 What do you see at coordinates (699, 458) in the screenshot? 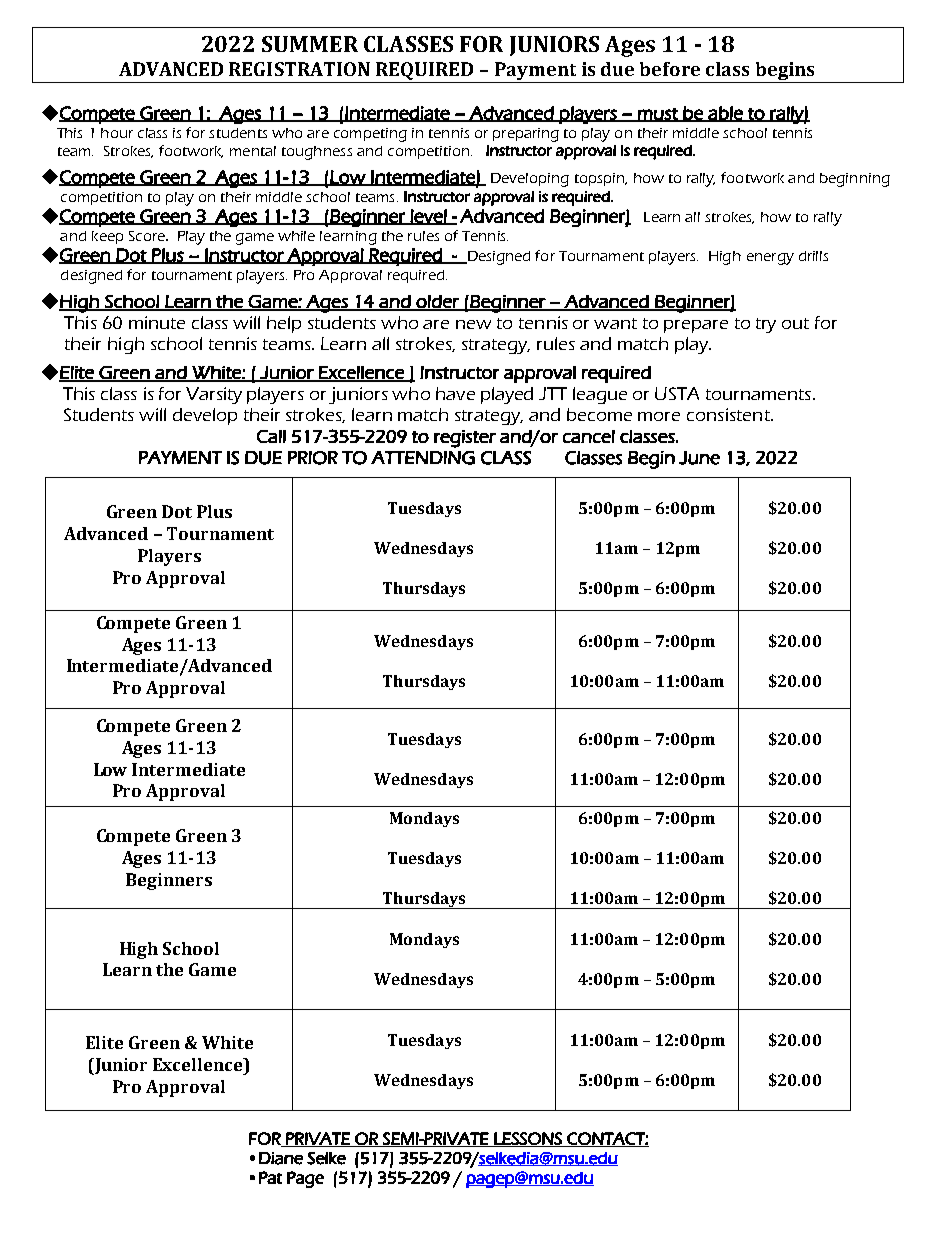
I see `June` at bounding box center [699, 458].
